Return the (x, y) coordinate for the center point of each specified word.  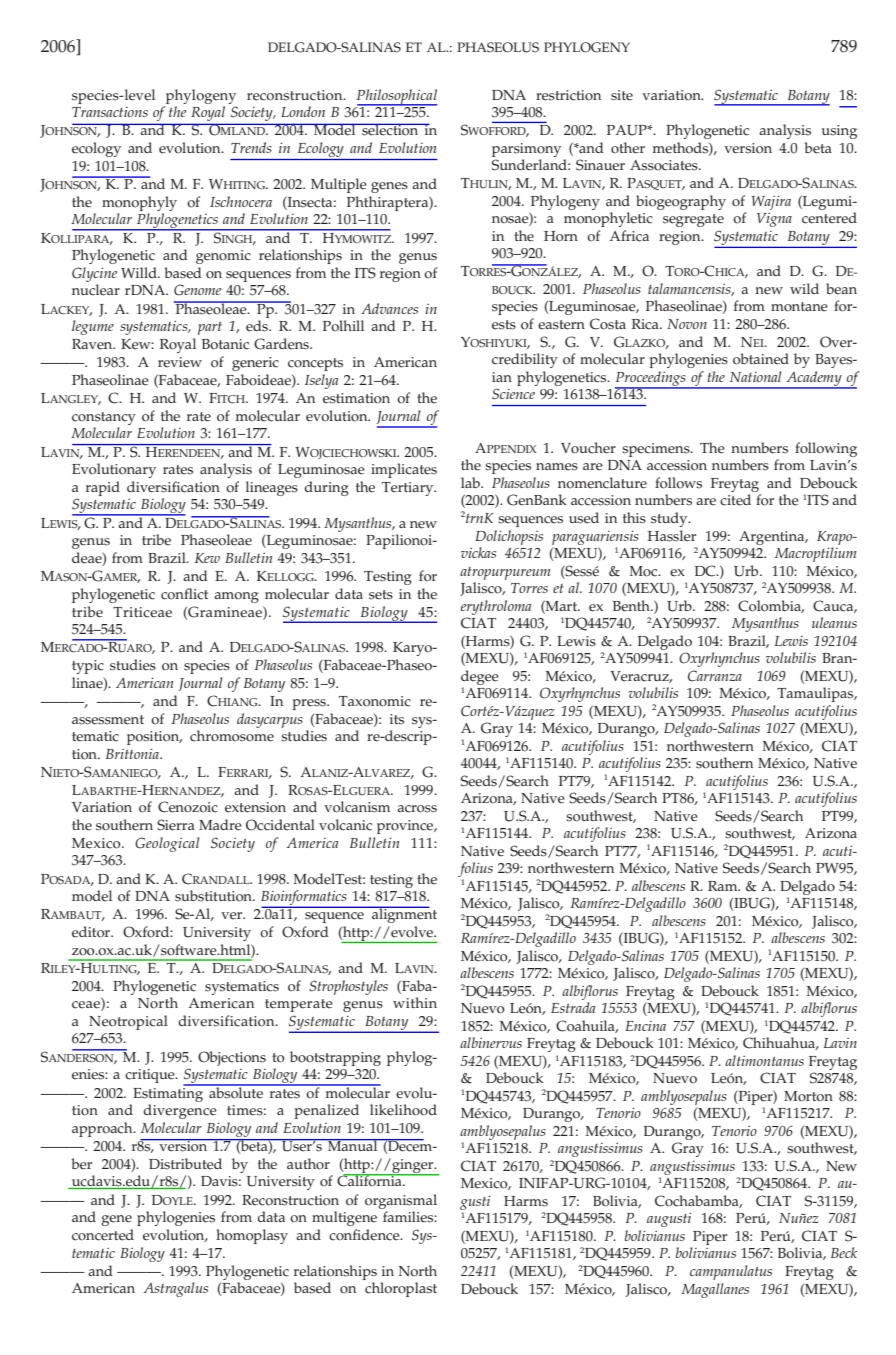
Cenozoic (188, 807)
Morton (808, 1096)
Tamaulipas (816, 694)
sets (381, 595)
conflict (184, 594)
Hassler (672, 536)
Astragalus (176, 1289)
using (839, 132)
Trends (251, 147)
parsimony (526, 150)
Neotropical (128, 1022)
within (415, 1002)
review (180, 362)
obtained (761, 359)
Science (513, 394)
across (417, 809)
